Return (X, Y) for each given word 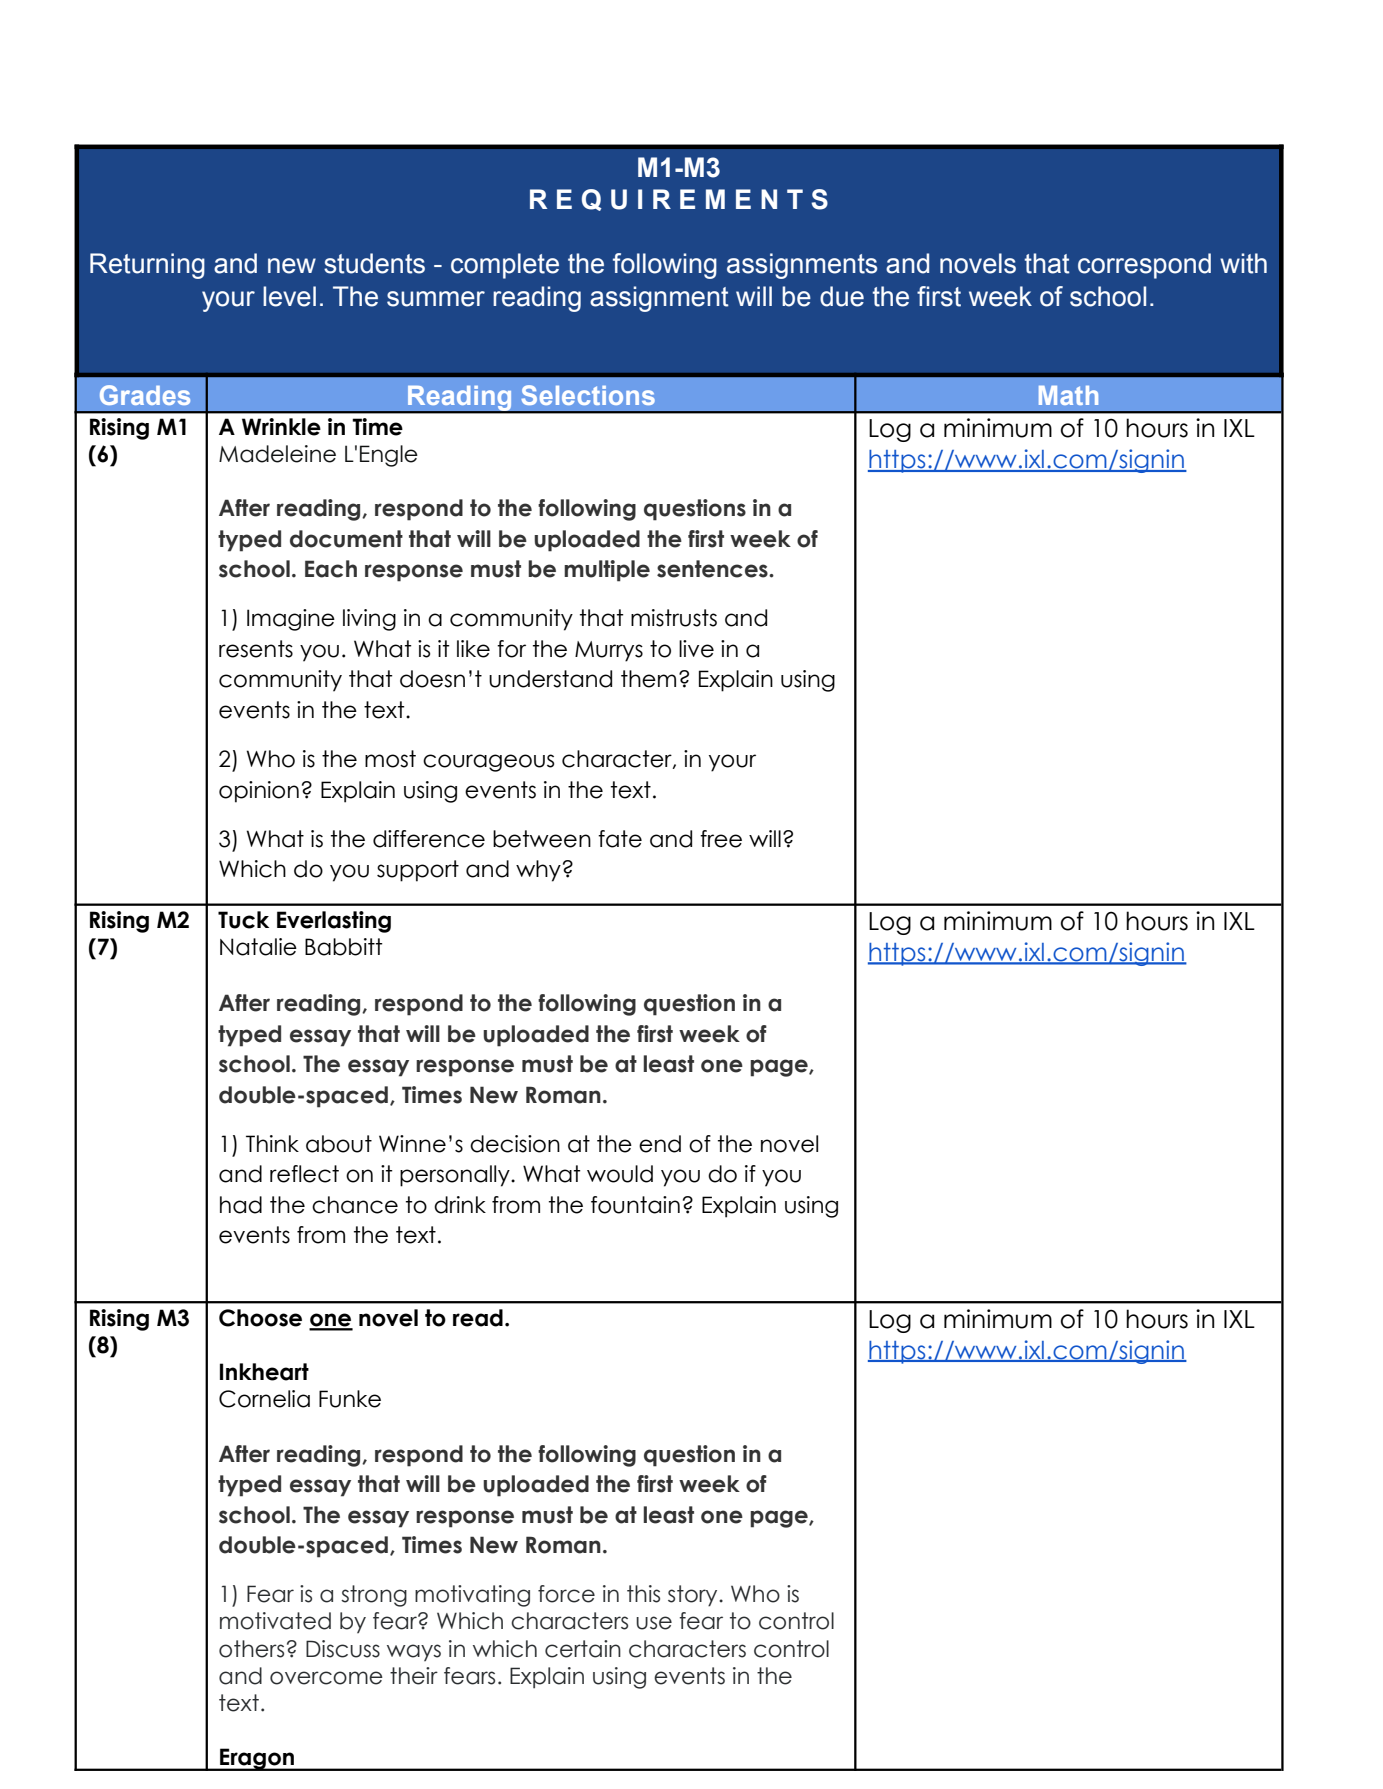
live (696, 649)
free (721, 839)
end (660, 1144)
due (842, 296)
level (289, 296)
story (694, 1596)
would (620, 1174)
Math (1068, 395)
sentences (713, 569)
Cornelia (264, 1399)
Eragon (257, 1759)
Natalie (258, 947)
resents (256, 649)
